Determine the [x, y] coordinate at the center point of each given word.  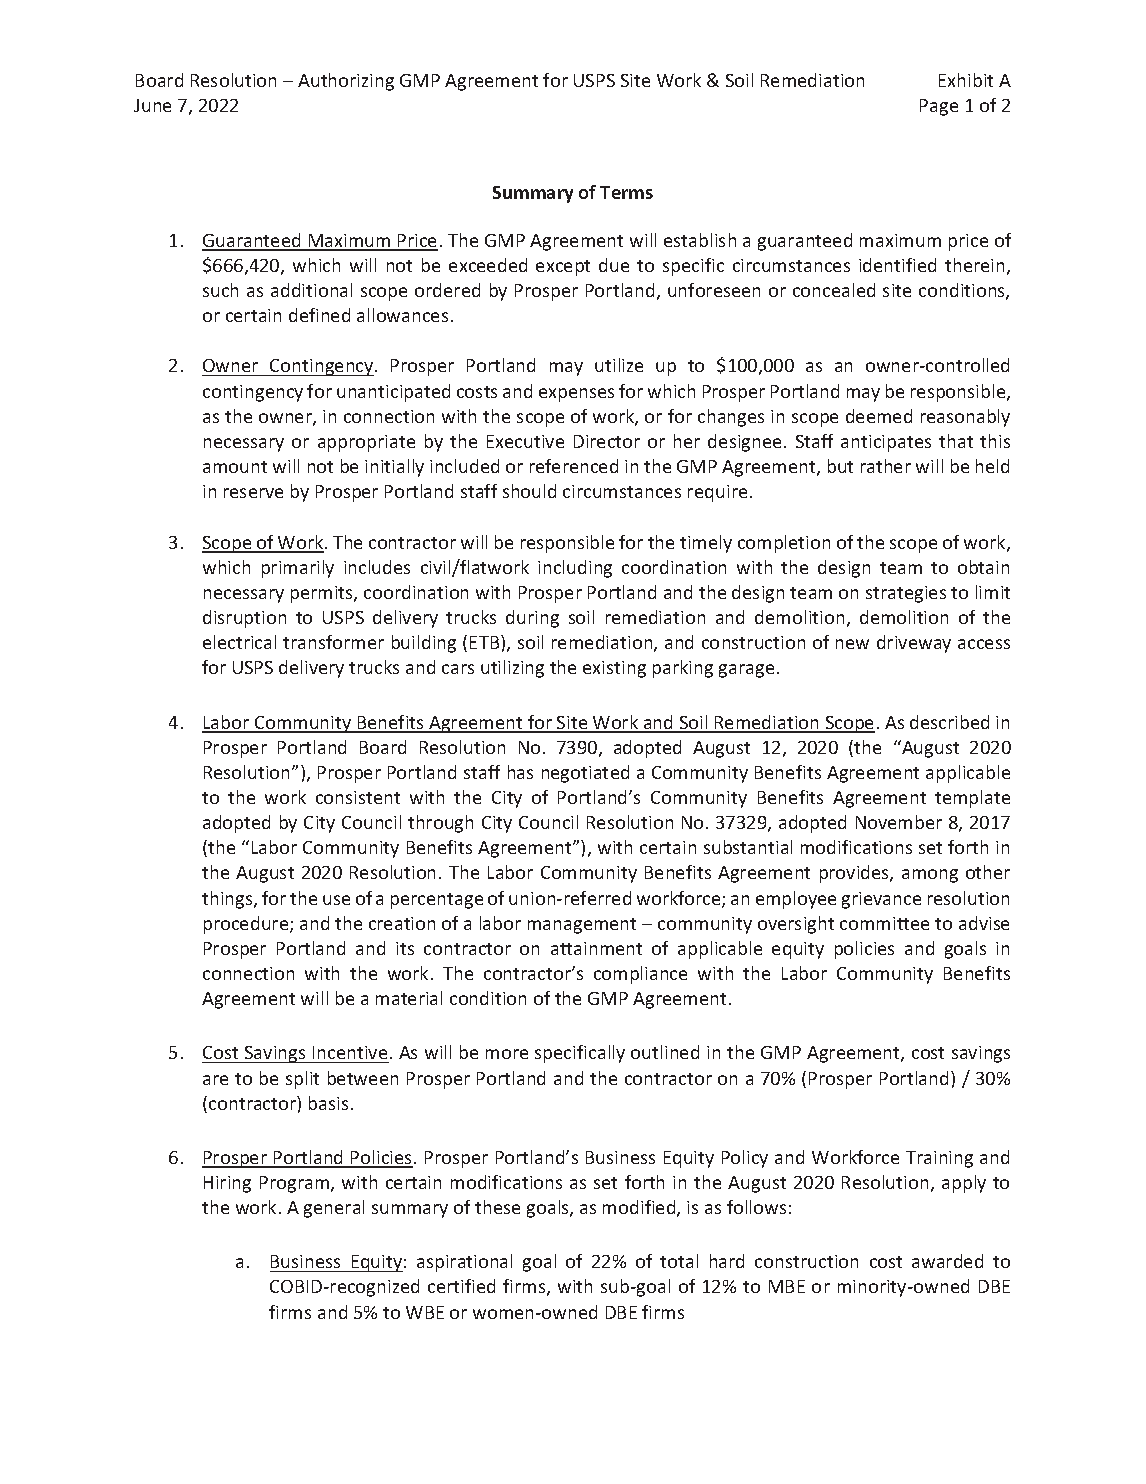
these [497, 1207]
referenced [574, 466]
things [228, 900]
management [582, 926]
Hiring [227, 1184]
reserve [253, 493]
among [930, 876]
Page [939, 107]
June [152, 105]
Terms [626, 192]
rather [886, 466]
